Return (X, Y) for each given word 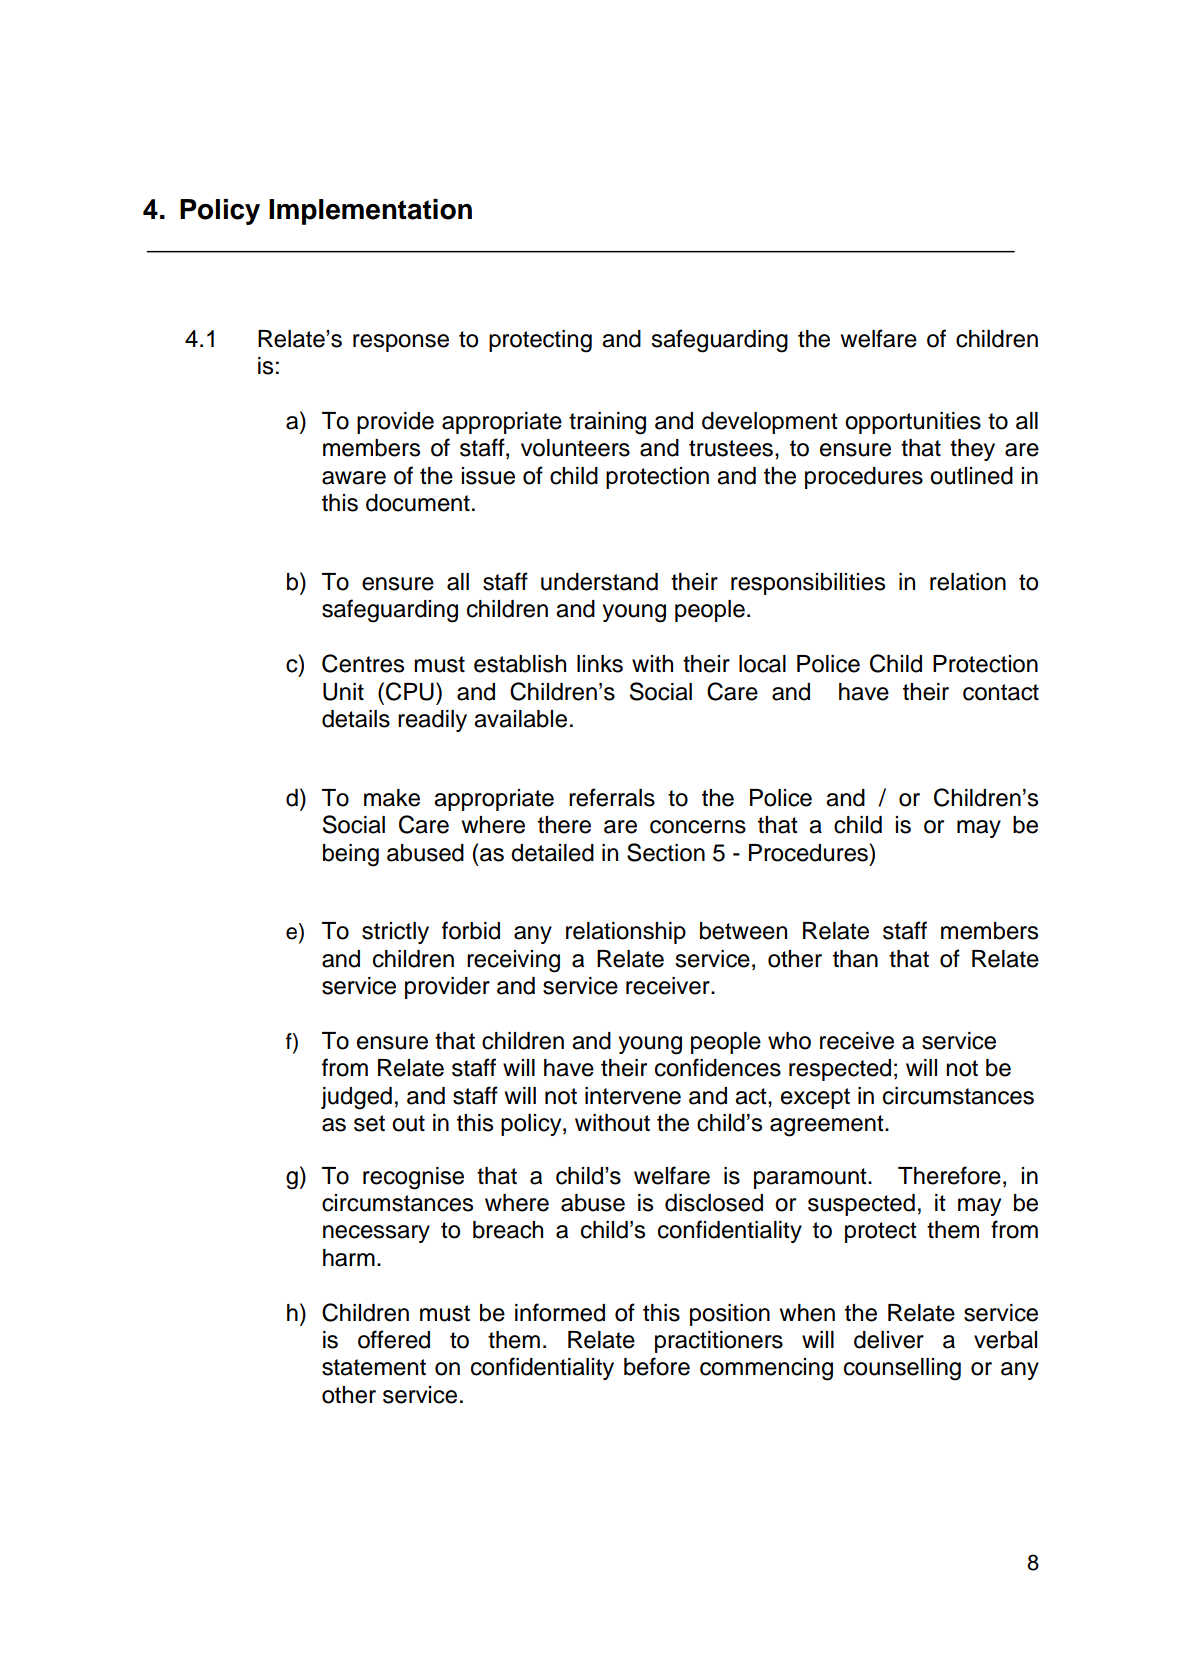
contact (1001, 692)
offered (394, 1339)
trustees (731, 448)
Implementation (370, 212)
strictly (395, 933)
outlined (971, 476)
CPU (410, 691)
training (607, 423)
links (600, 664)
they (972, 450)
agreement (828, 1126)
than (855, 959)
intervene (633, 1096)
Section (666, 852)
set (369, 1123)
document (418, 503)
